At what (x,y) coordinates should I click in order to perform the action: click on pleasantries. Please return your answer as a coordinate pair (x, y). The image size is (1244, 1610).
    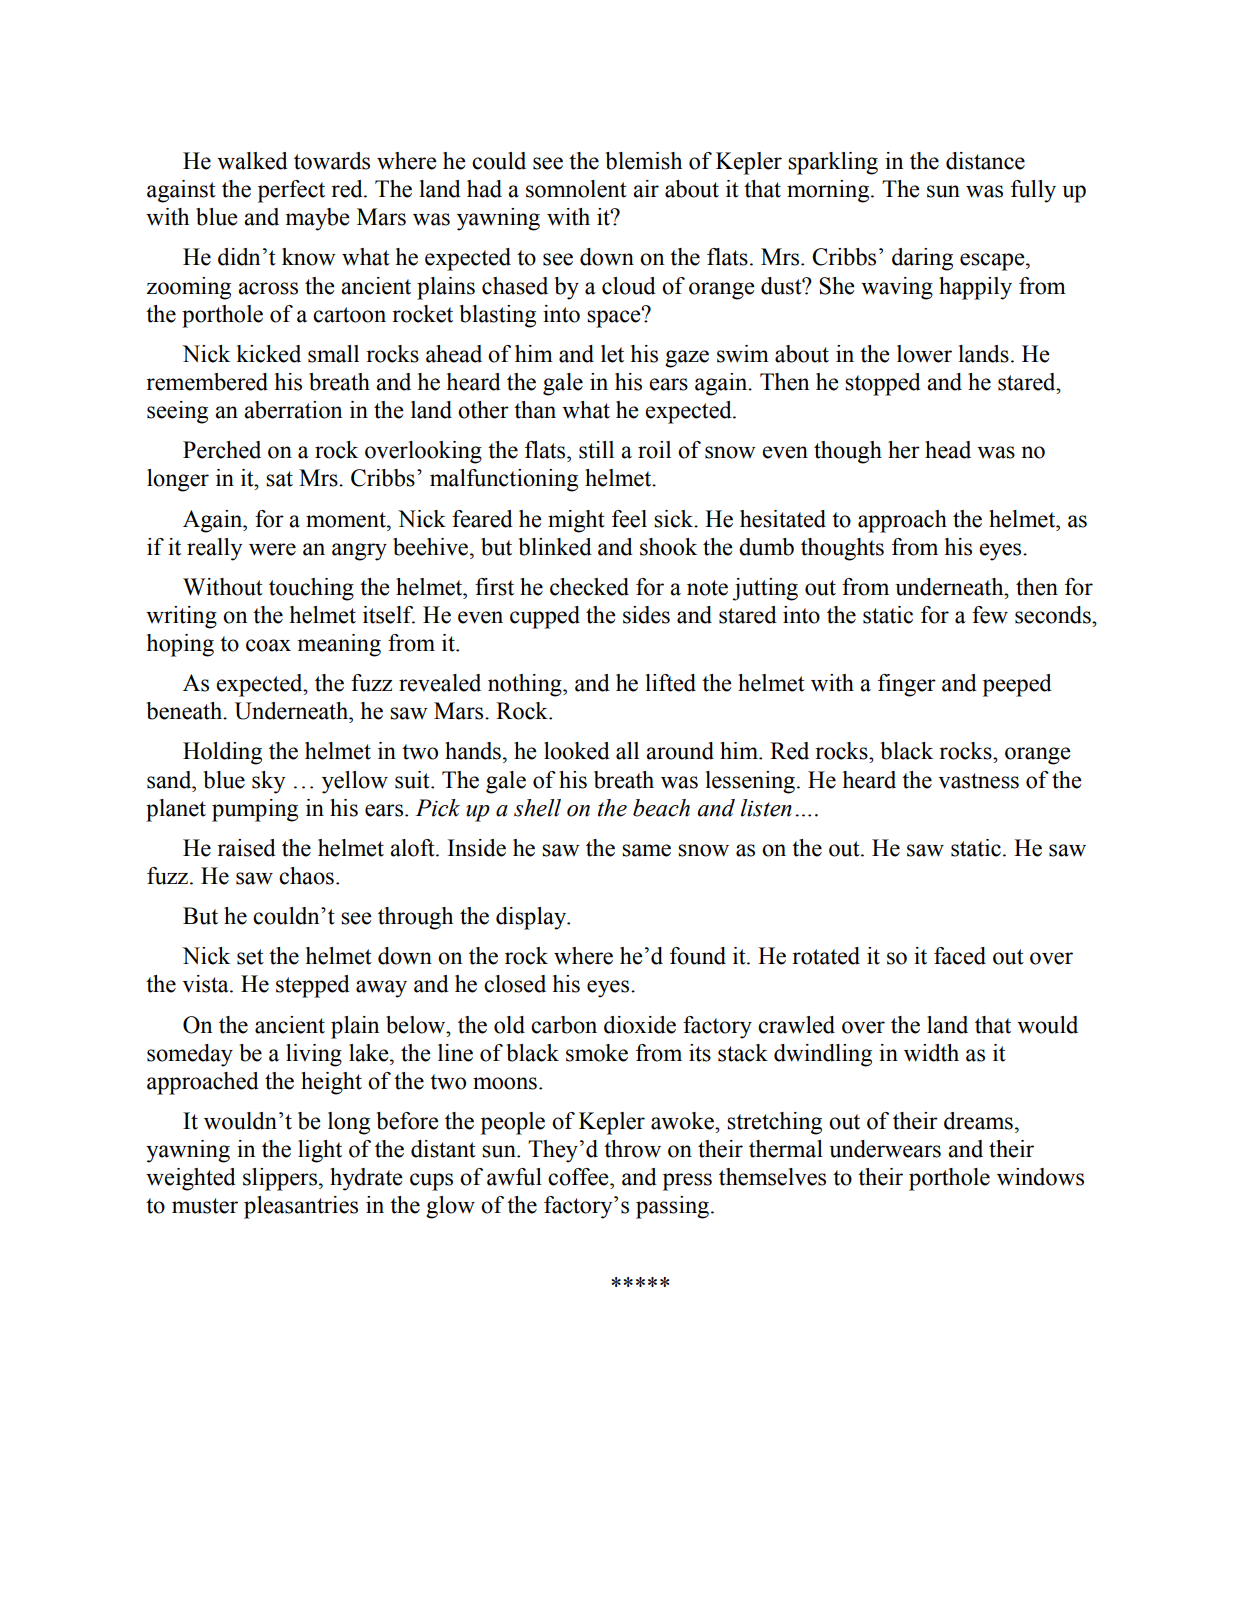
    Looking at the image, I should click on (301, 1207).
